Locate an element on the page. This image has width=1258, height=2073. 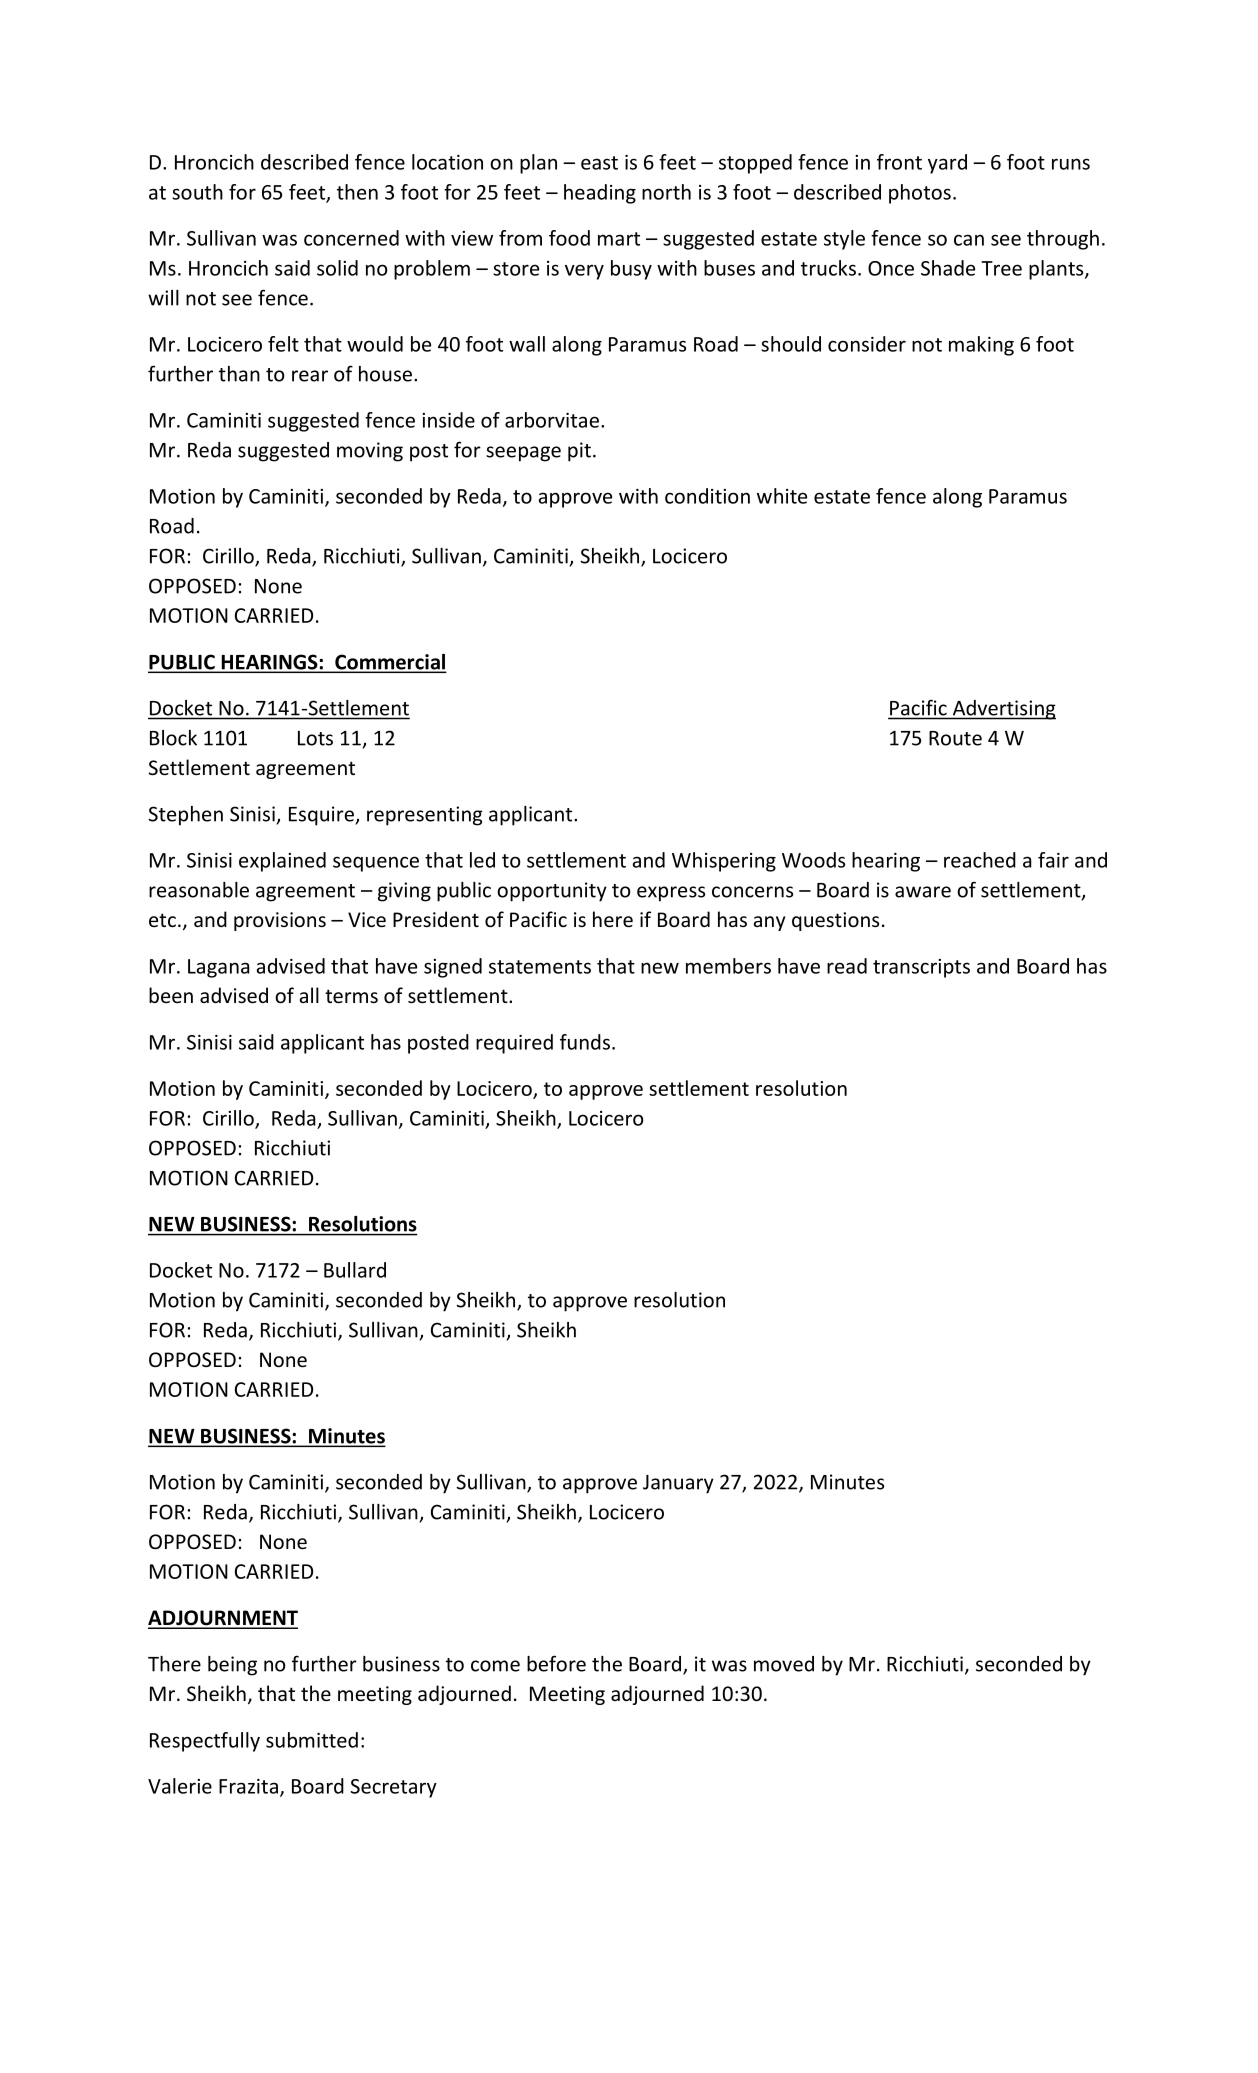
transcripts is located at coordinates (921, 968).
